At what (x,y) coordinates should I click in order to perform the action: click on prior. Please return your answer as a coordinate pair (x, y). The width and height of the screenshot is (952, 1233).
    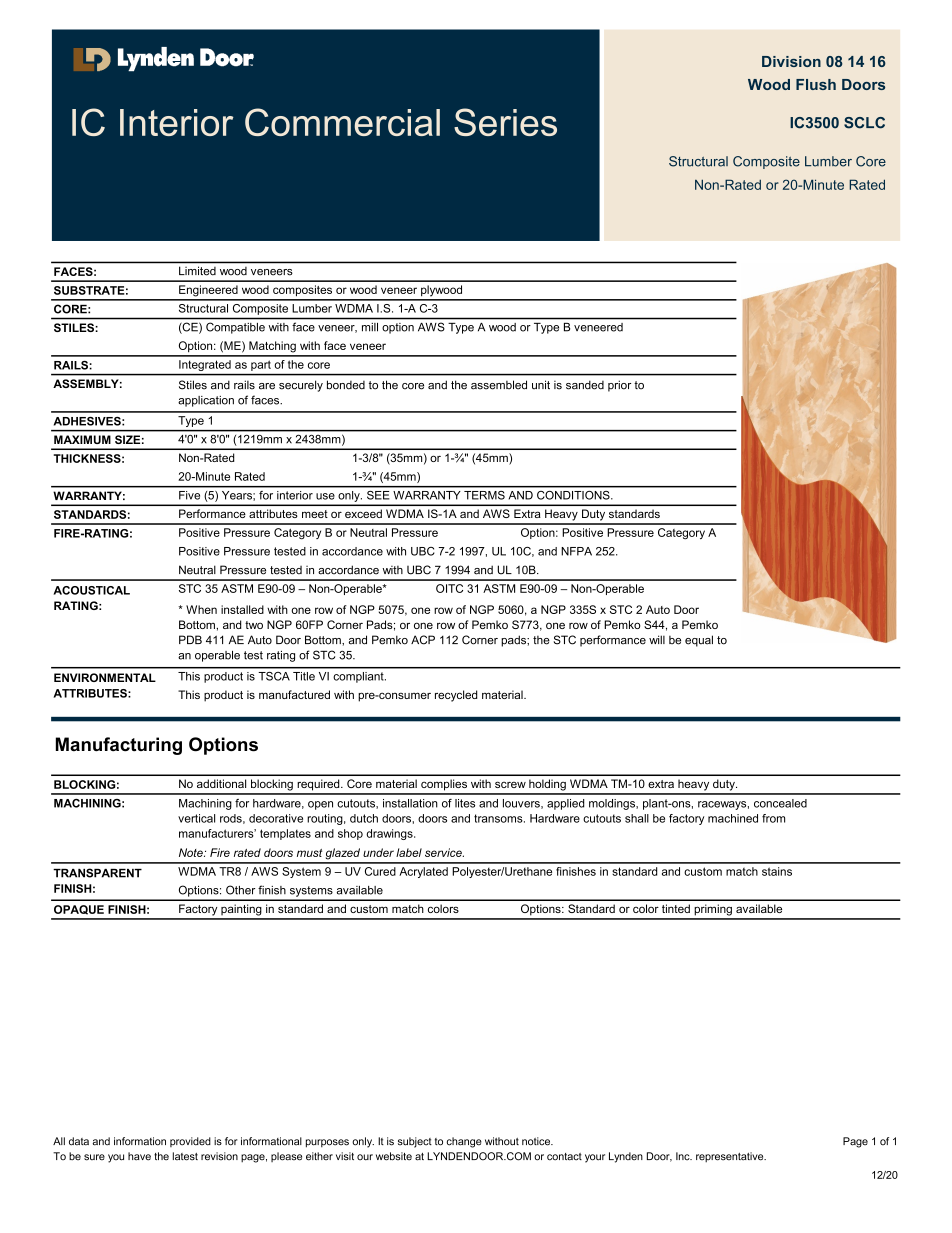
    Looking at the image, I should click on (619, 386).
